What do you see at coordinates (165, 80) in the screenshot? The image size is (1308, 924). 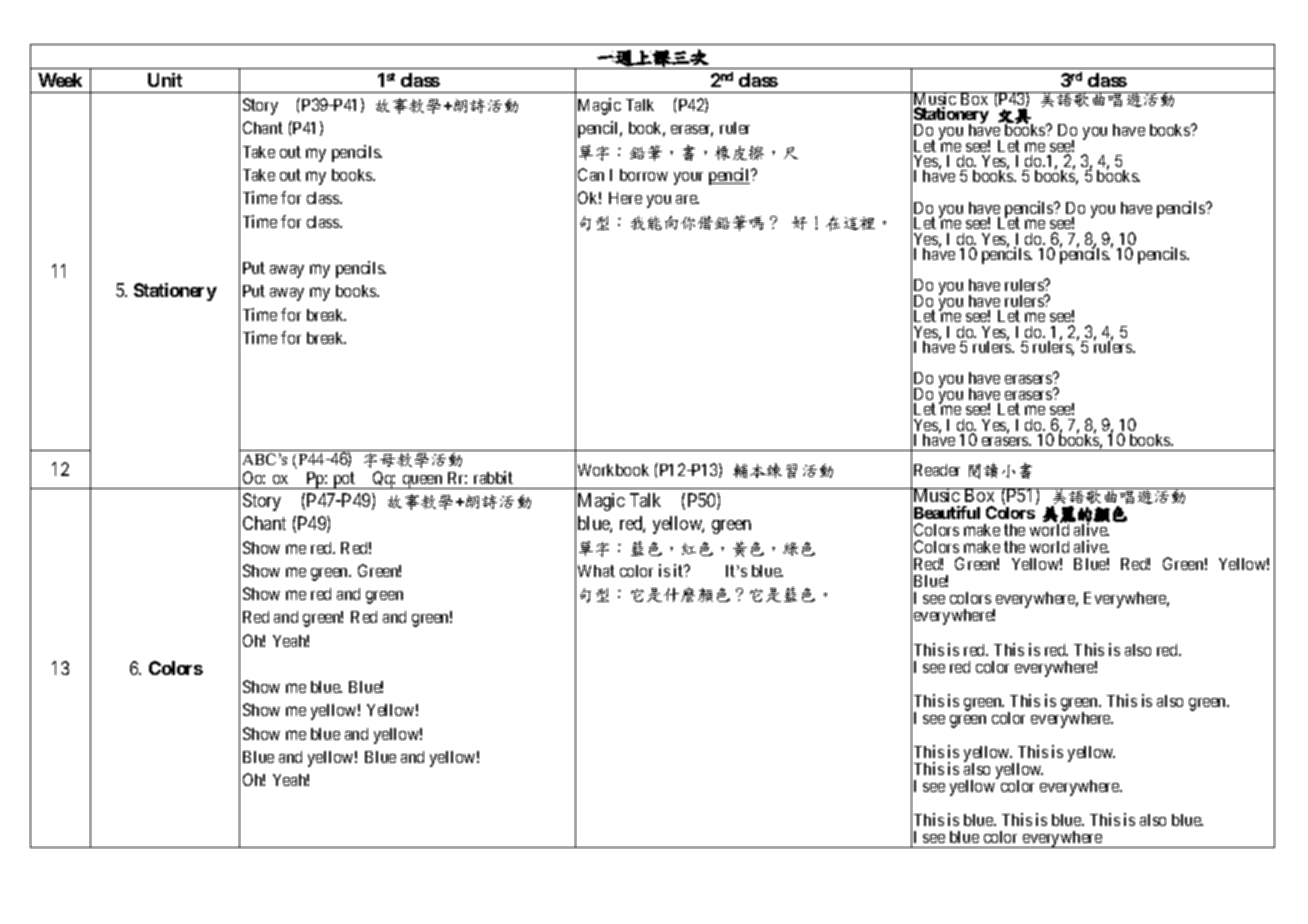 I see `Unit` at bounding box center [165, 80].
